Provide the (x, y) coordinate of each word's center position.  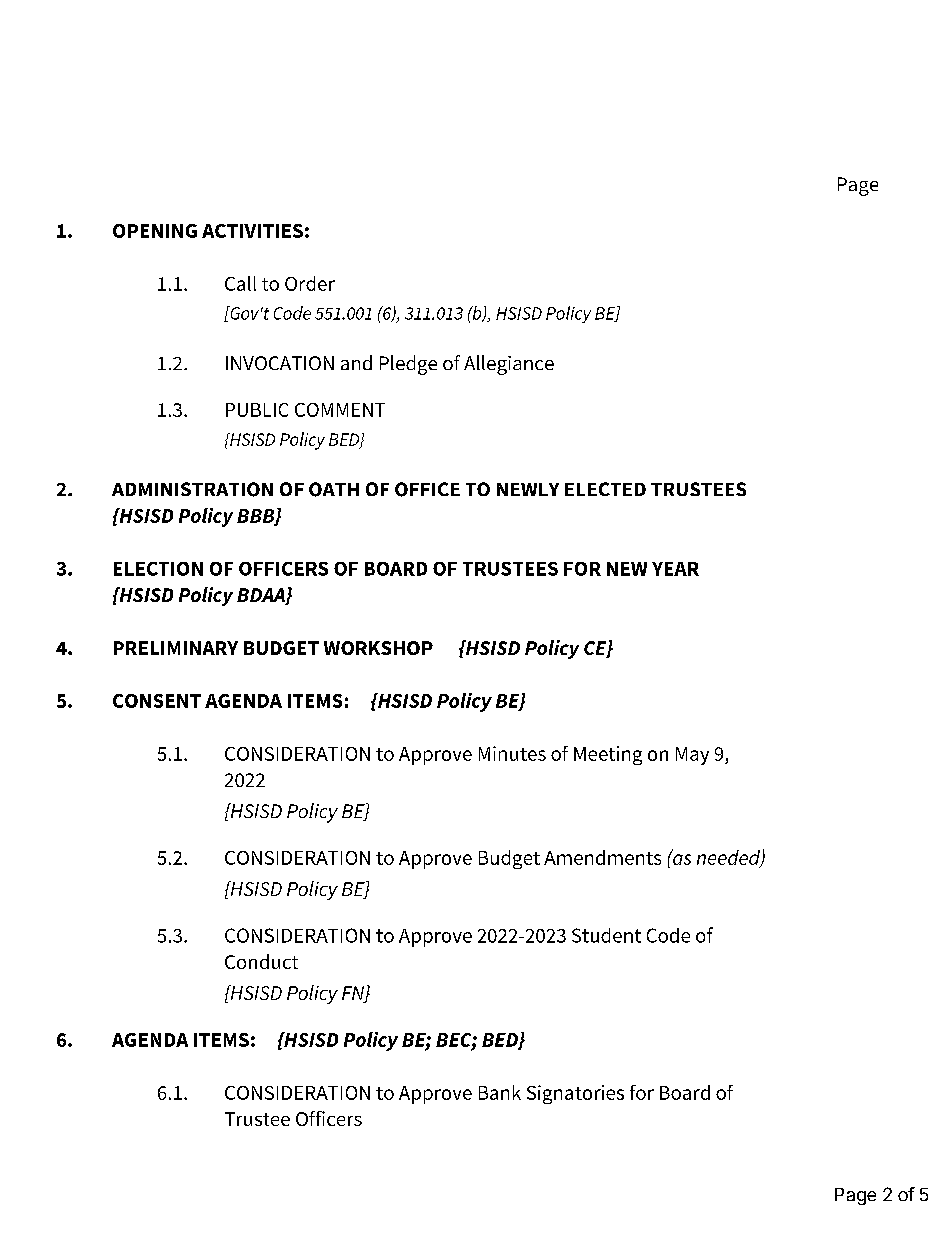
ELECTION (158, 569)
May (692, 756)
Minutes (512, 753)
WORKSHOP (378, 648)
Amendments (602, 857)
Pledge (408, 365)
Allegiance (509, 365)
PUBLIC (257, 410)
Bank (500, 1092)
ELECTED (605, 489)
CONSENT (157, 701)
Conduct (261, 961)
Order (310, 283)
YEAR (675, 569)
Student (606, 935)
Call (240, 283)
